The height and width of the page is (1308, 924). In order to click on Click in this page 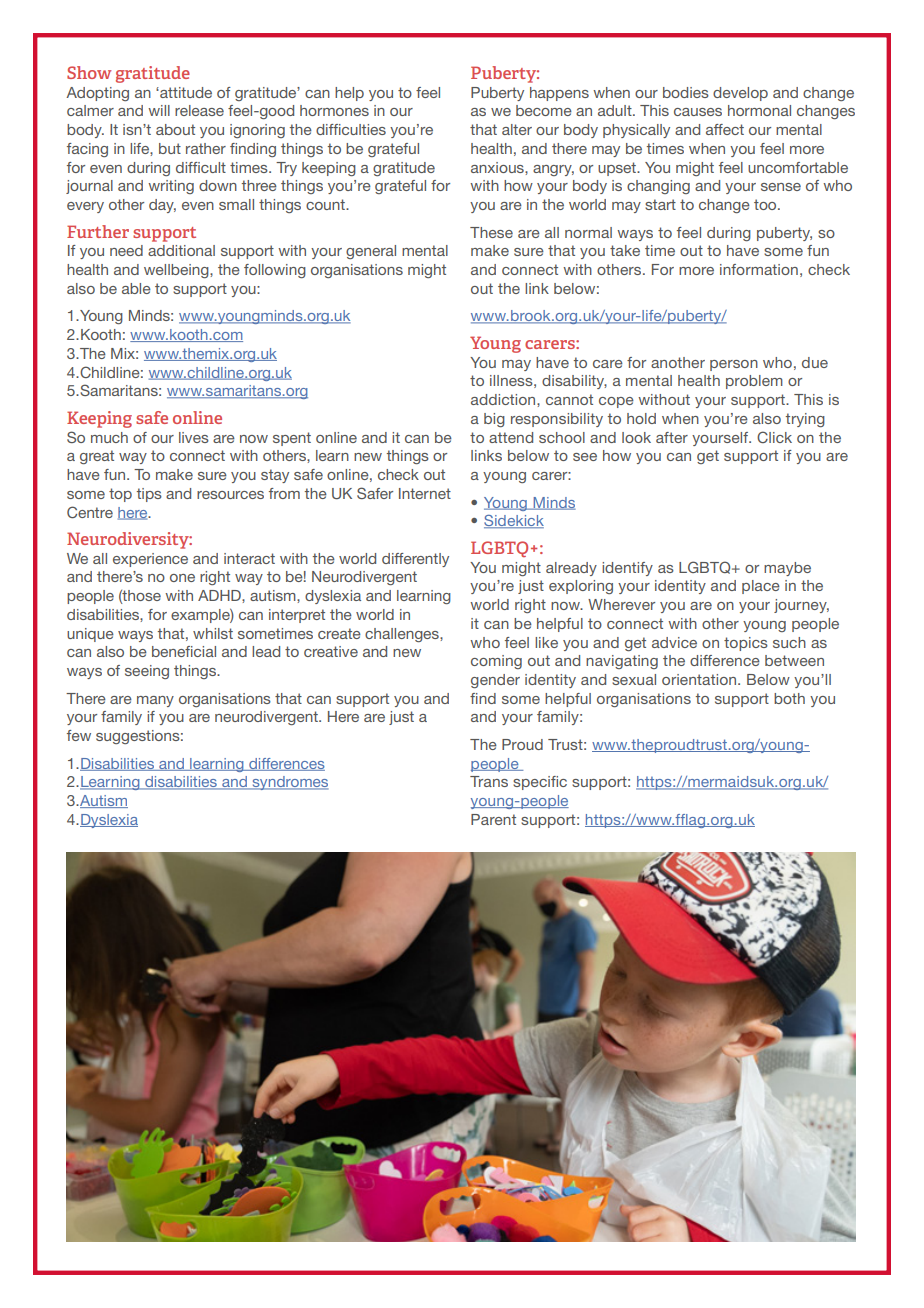, I will do `click(774, 437)`.
